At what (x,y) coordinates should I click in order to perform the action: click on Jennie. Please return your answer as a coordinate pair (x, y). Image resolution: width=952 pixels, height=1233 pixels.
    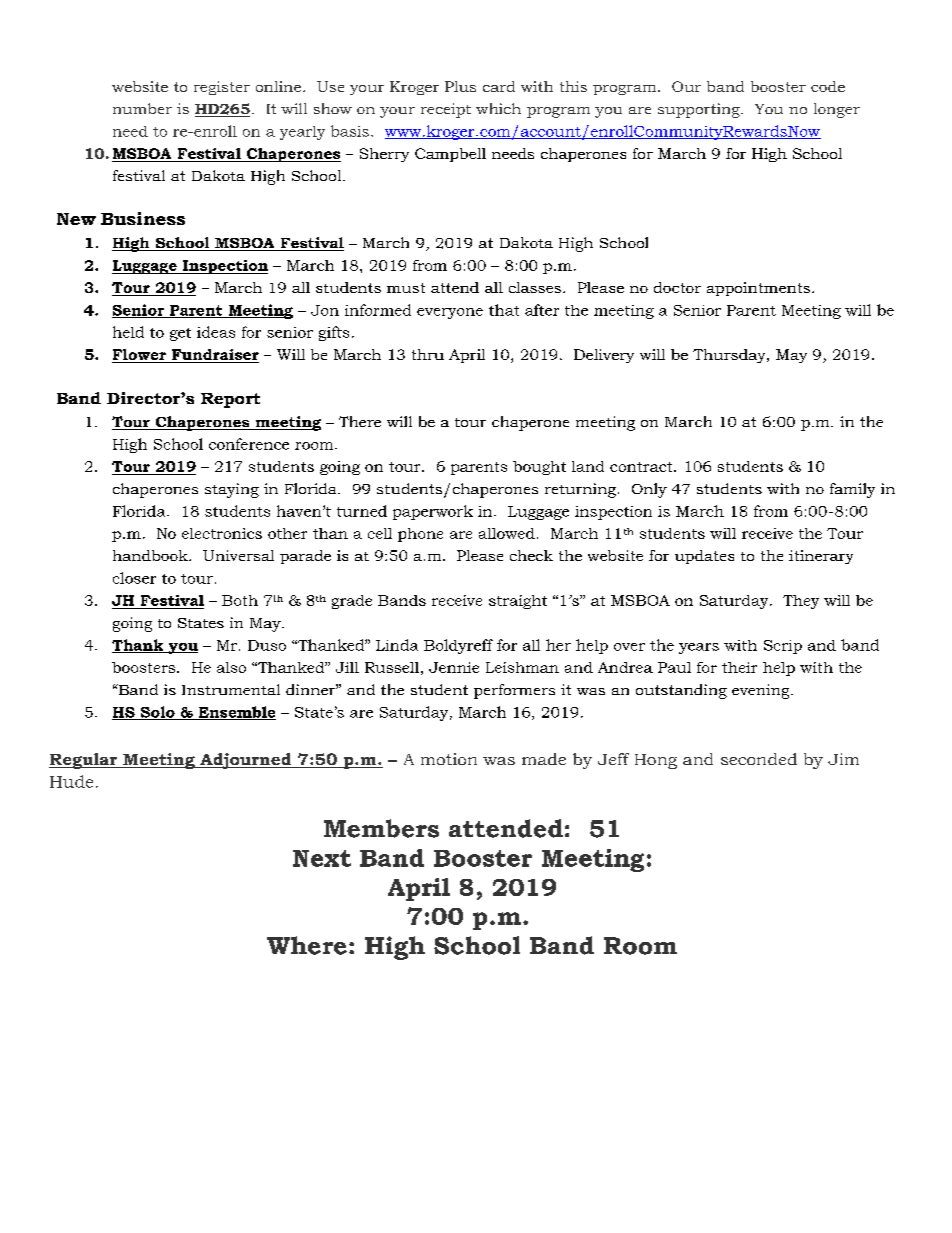
    Looking at the image, I should click on (454, 667).
